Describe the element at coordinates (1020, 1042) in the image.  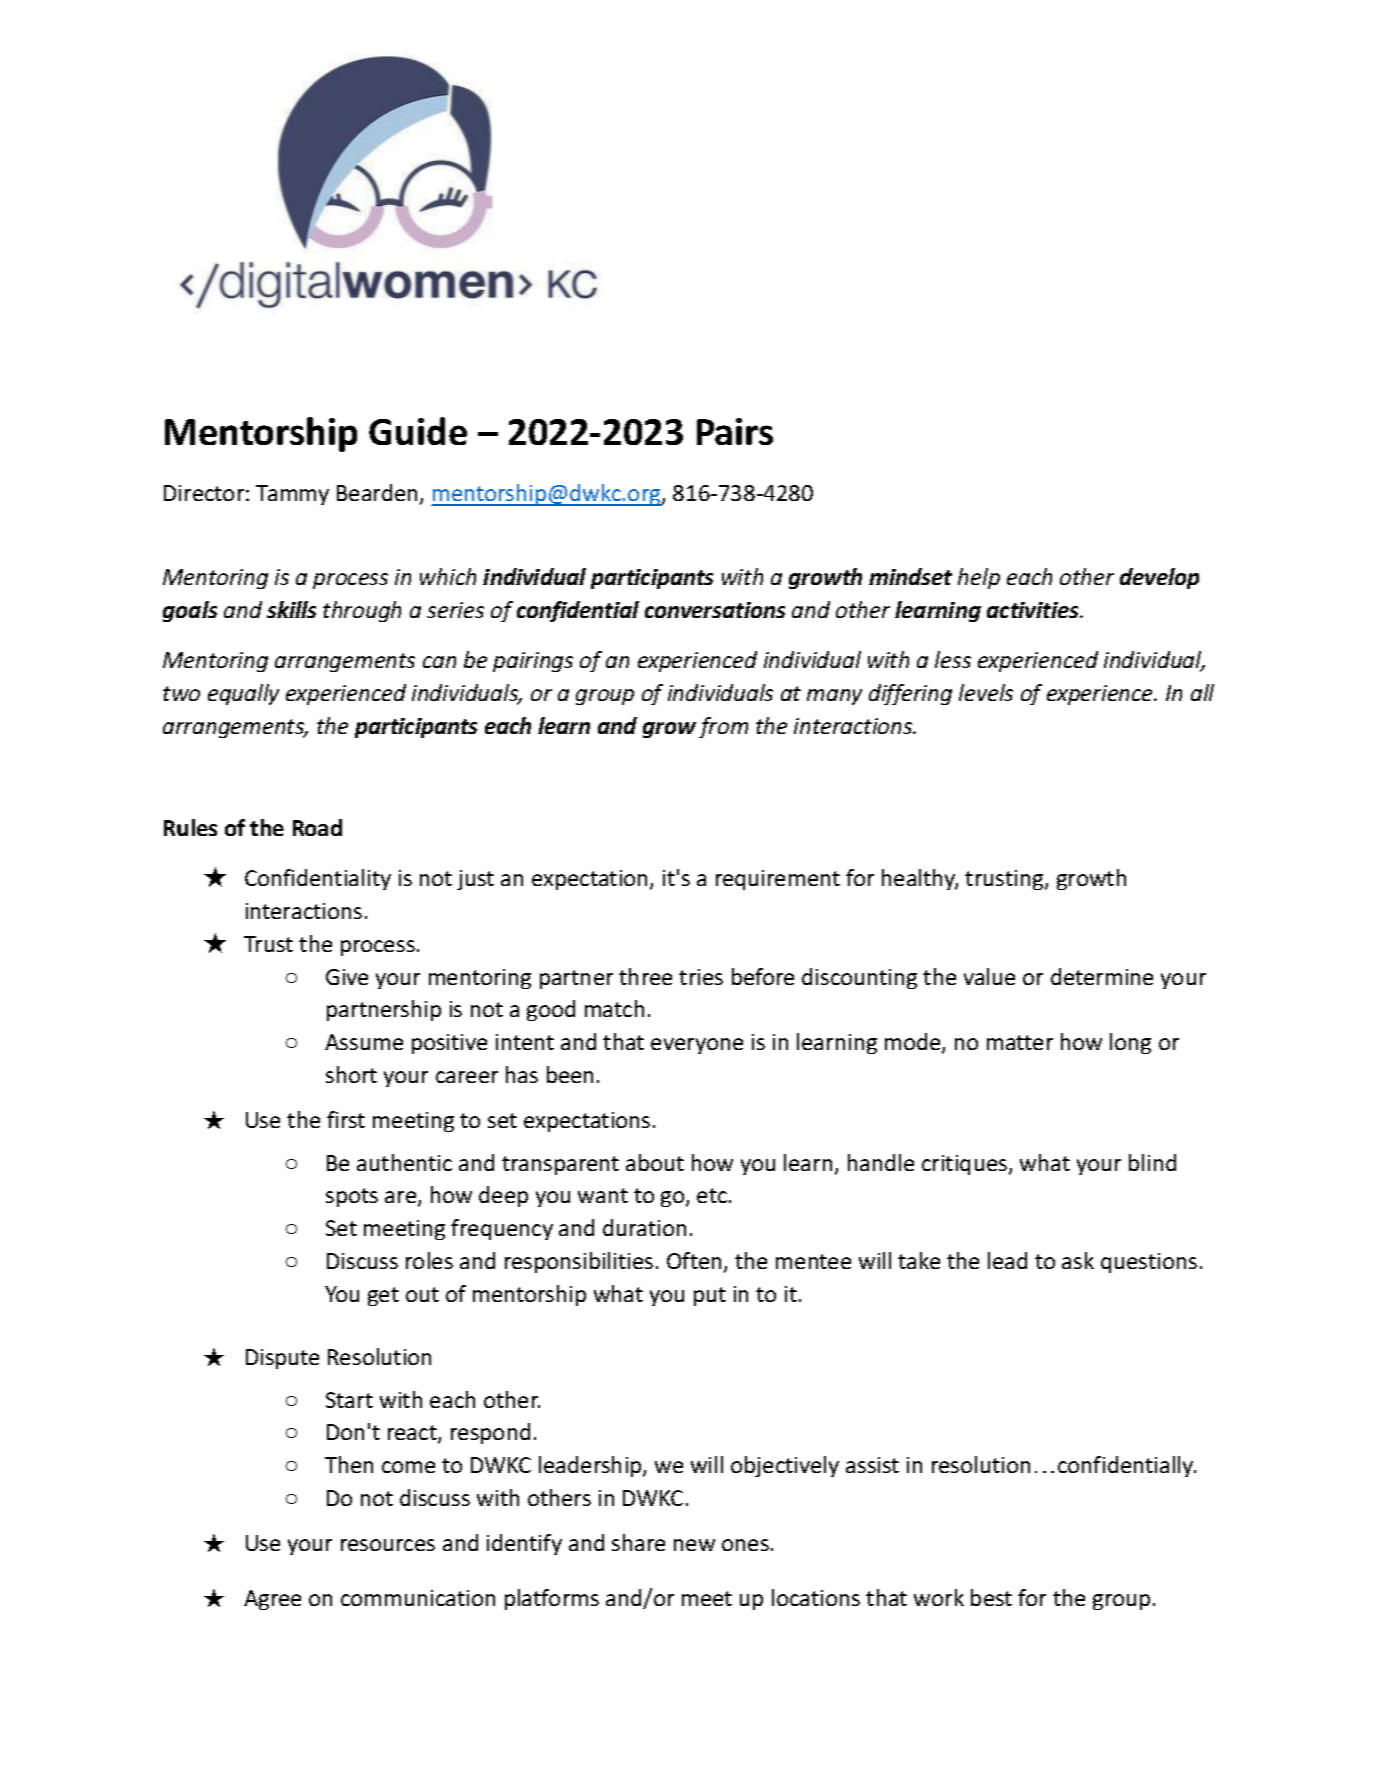
I see `matter` at that location.
